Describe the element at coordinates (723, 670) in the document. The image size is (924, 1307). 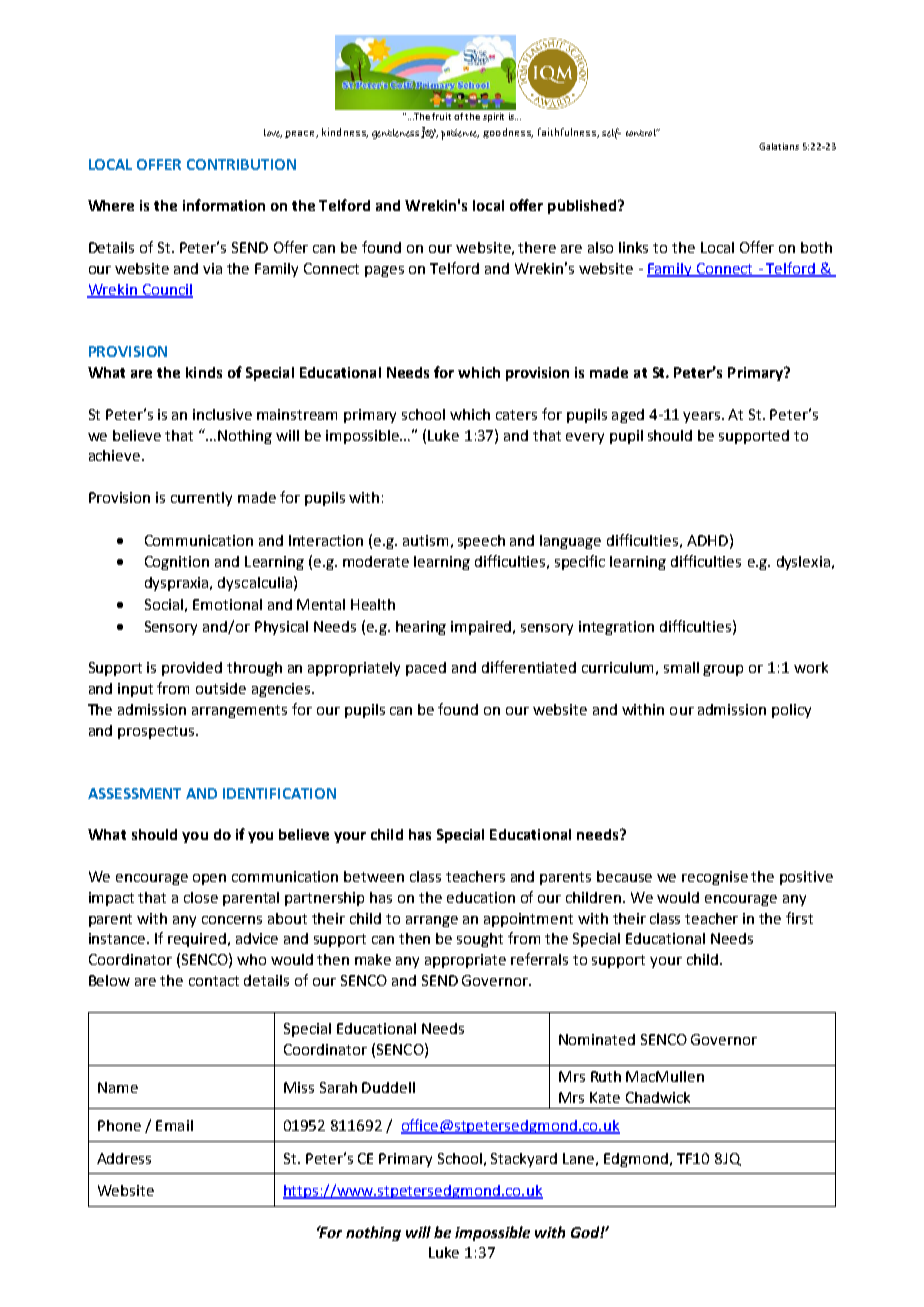
I see `group` at that location.
